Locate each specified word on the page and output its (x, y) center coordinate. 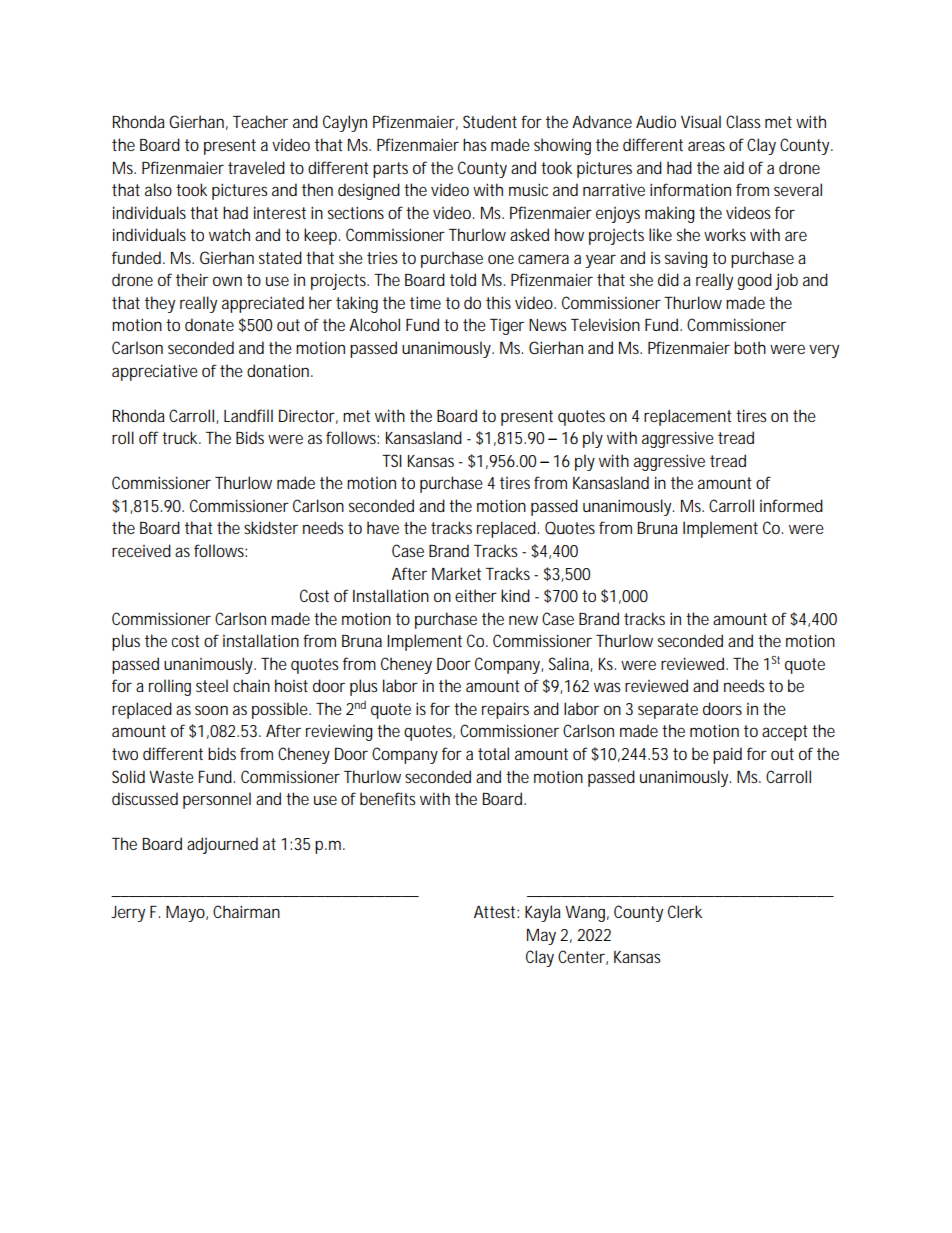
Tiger (507, 327)
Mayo (185, 914)
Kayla (543, 913)
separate (668, 711)
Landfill (248, 415)
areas (706, 146)
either (476, 595)
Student (490, 121)
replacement (688, 417)
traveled (256, 167)
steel (212, 685)
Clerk (685, 911)
